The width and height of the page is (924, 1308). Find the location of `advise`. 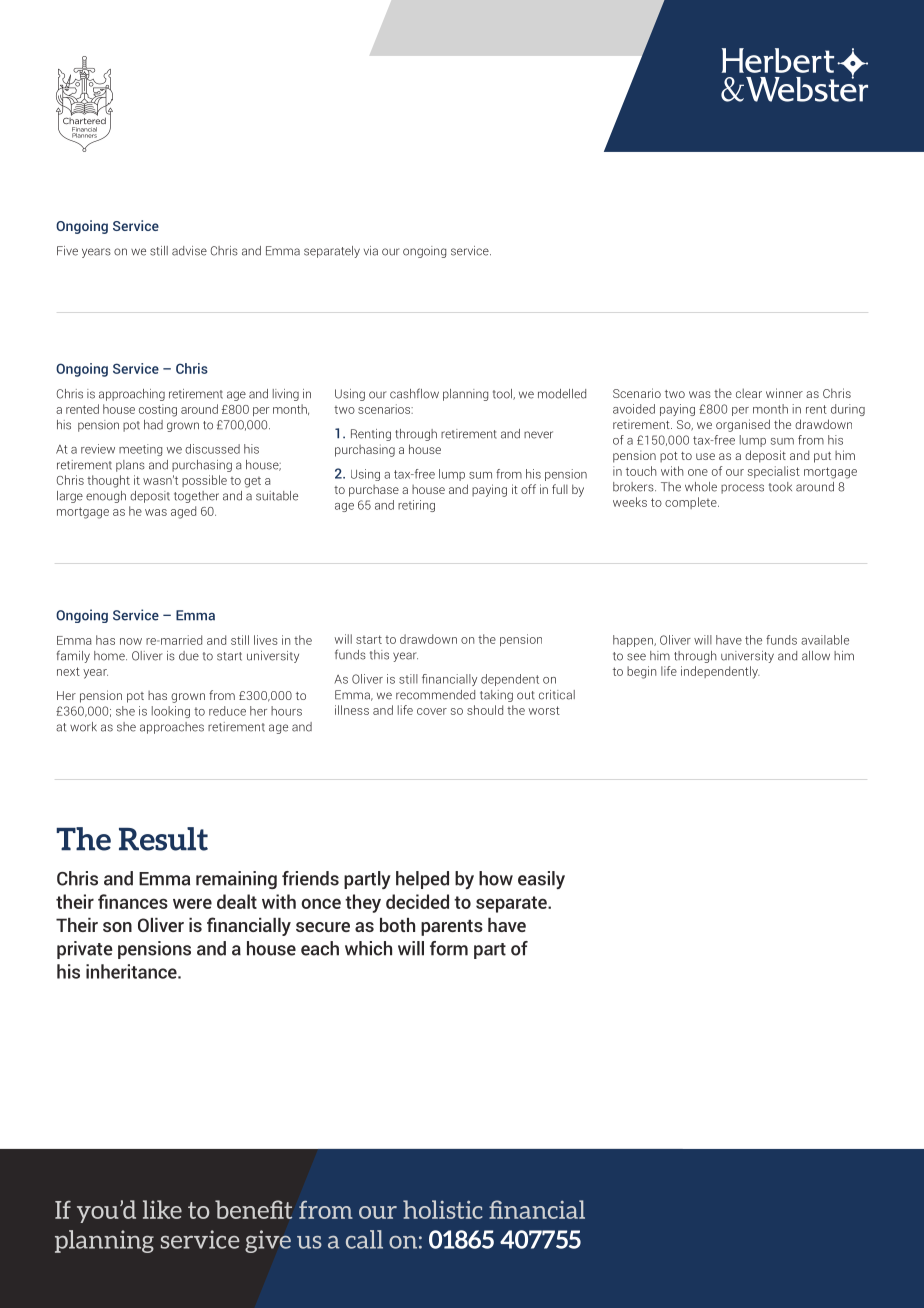

advise is located at coordinates (189, 251).
